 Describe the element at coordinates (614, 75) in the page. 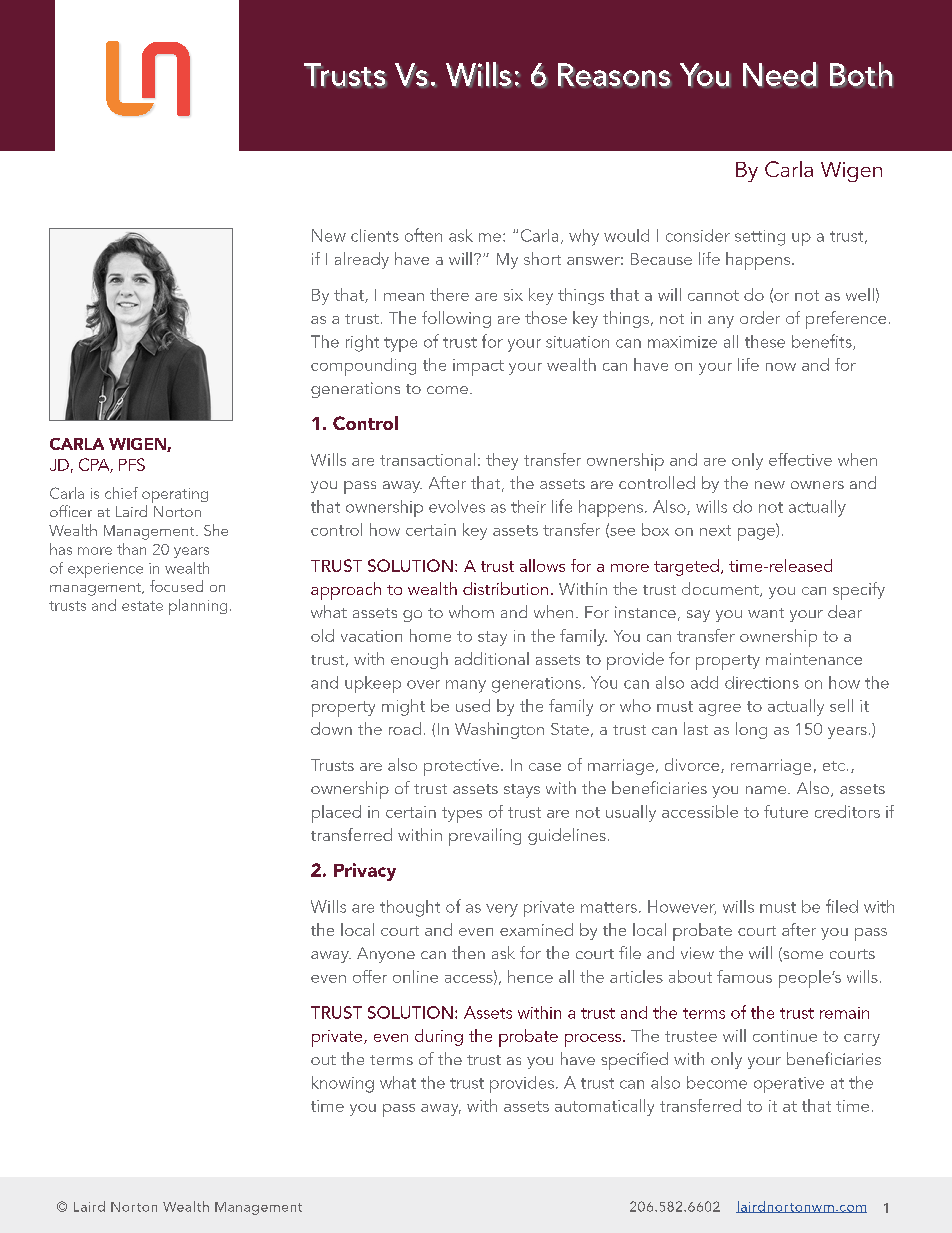

I see `Reasons` at that location.
